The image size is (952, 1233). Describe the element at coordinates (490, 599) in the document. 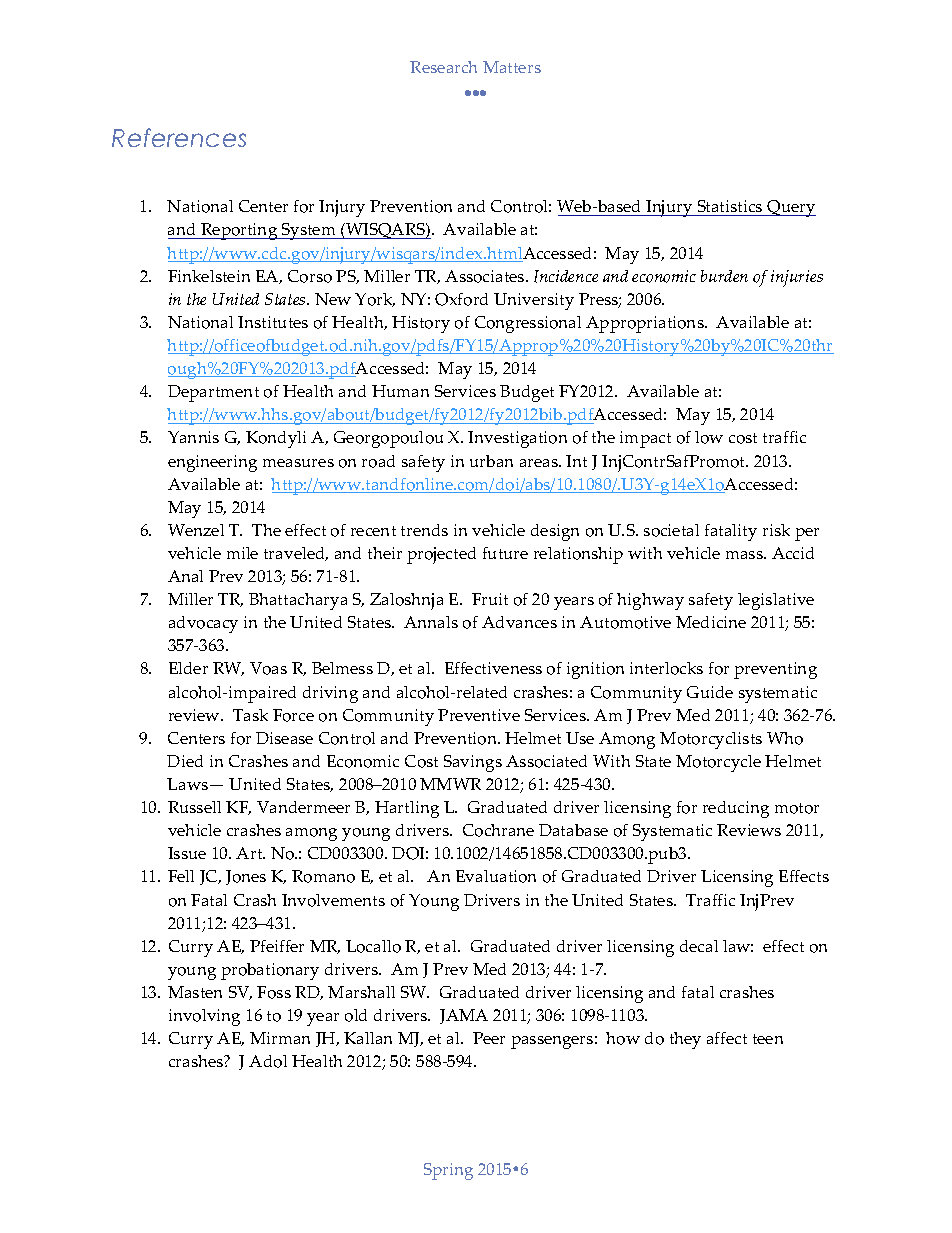

I see `Fruit` at that location.
